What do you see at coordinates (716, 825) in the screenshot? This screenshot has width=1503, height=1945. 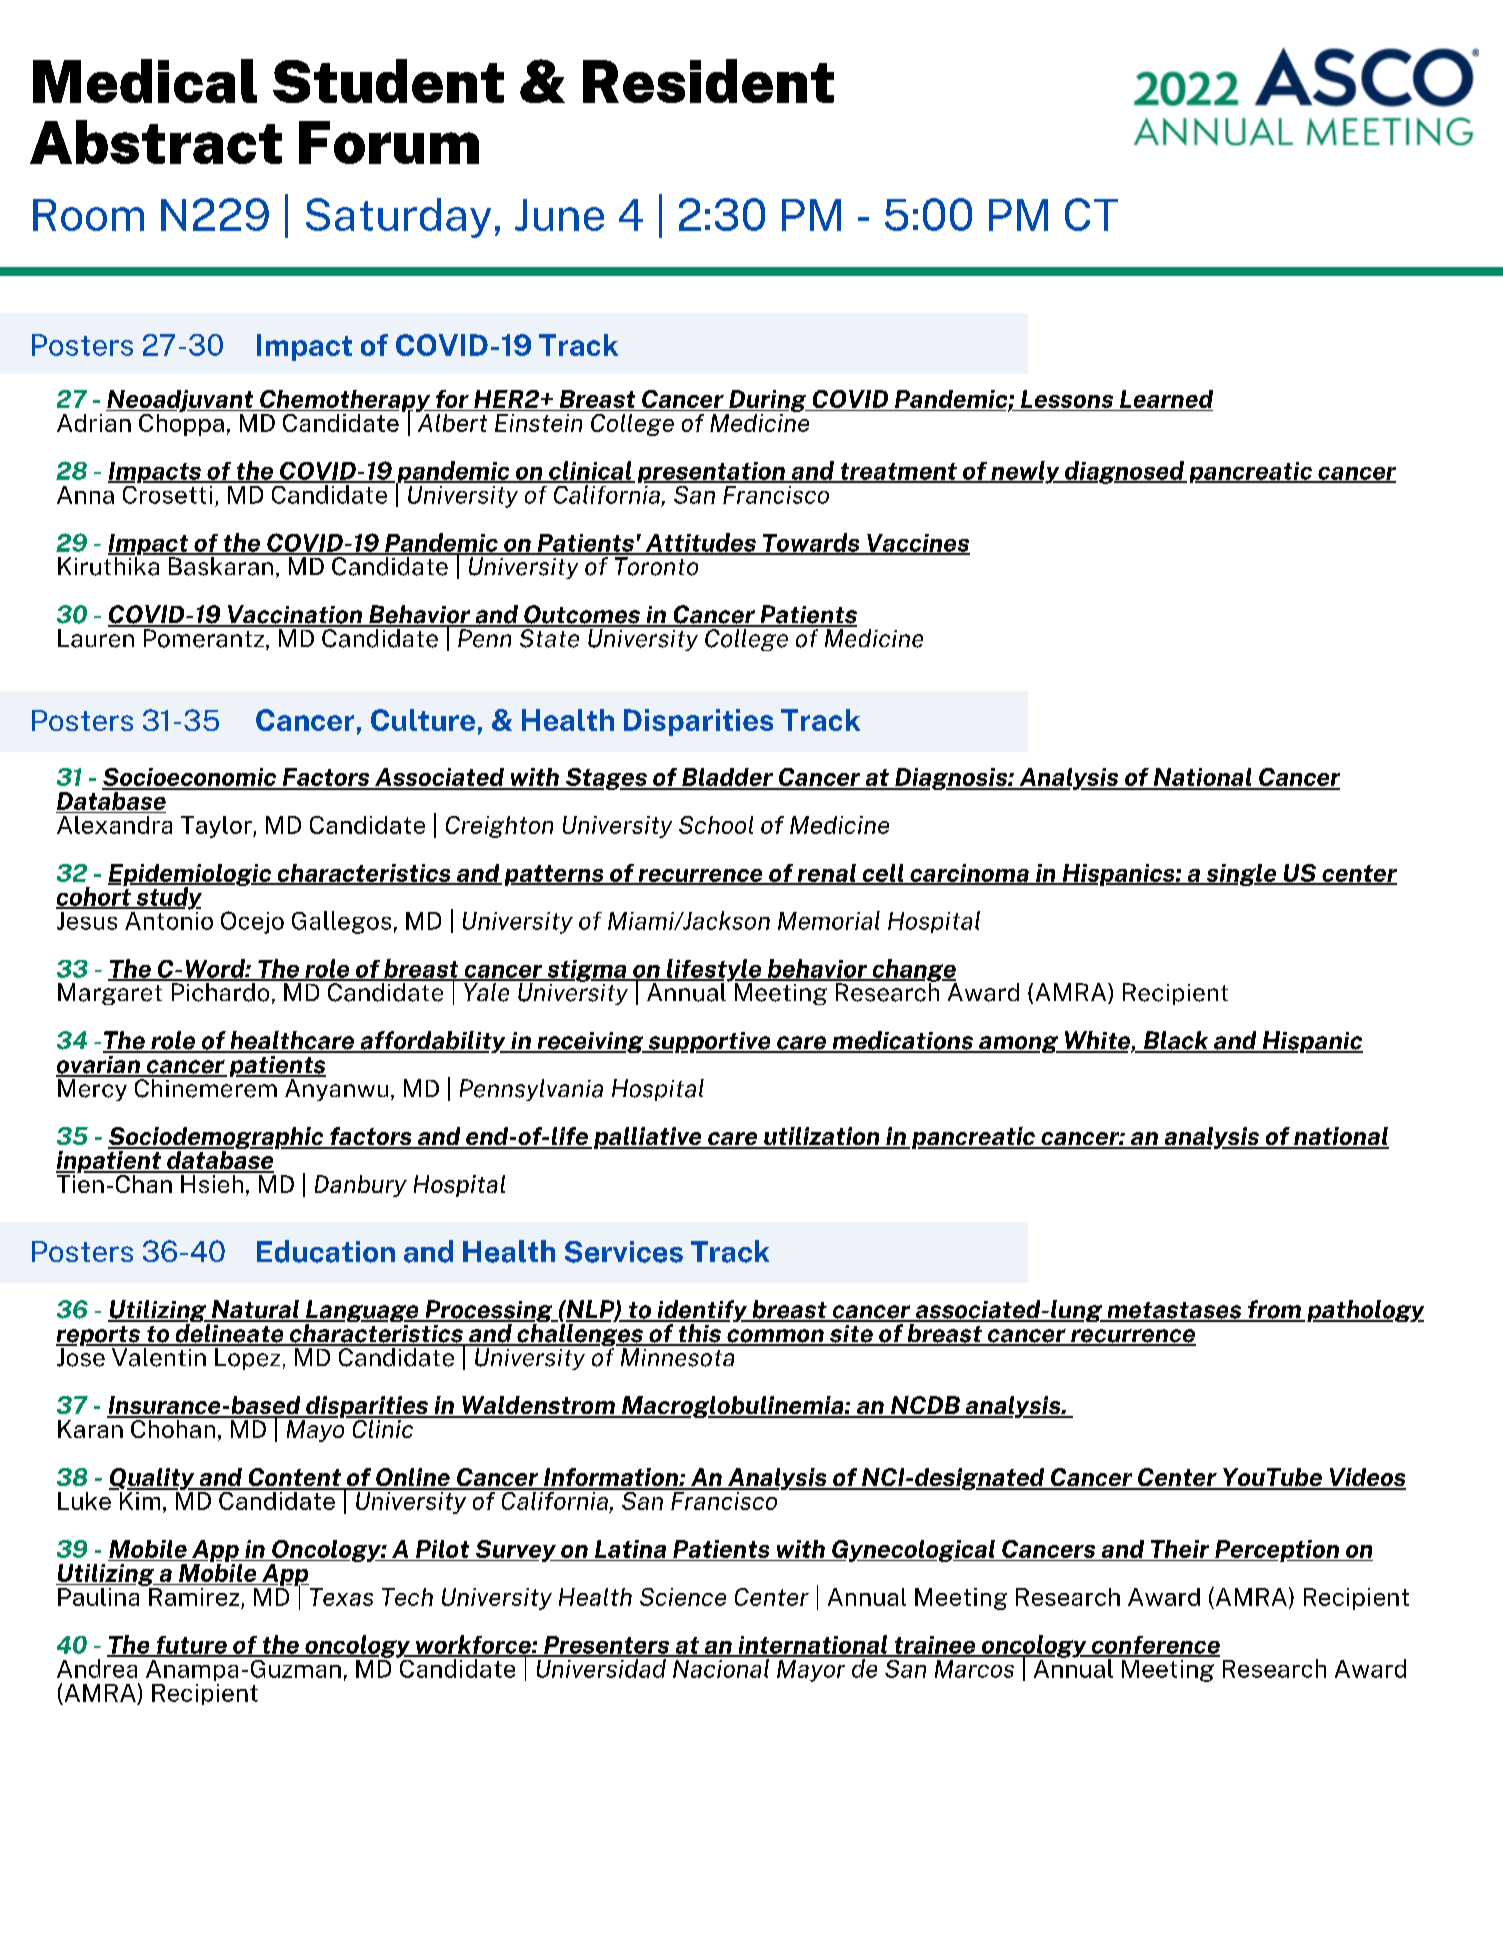 I see `School` at bounding box center [716, 825].
